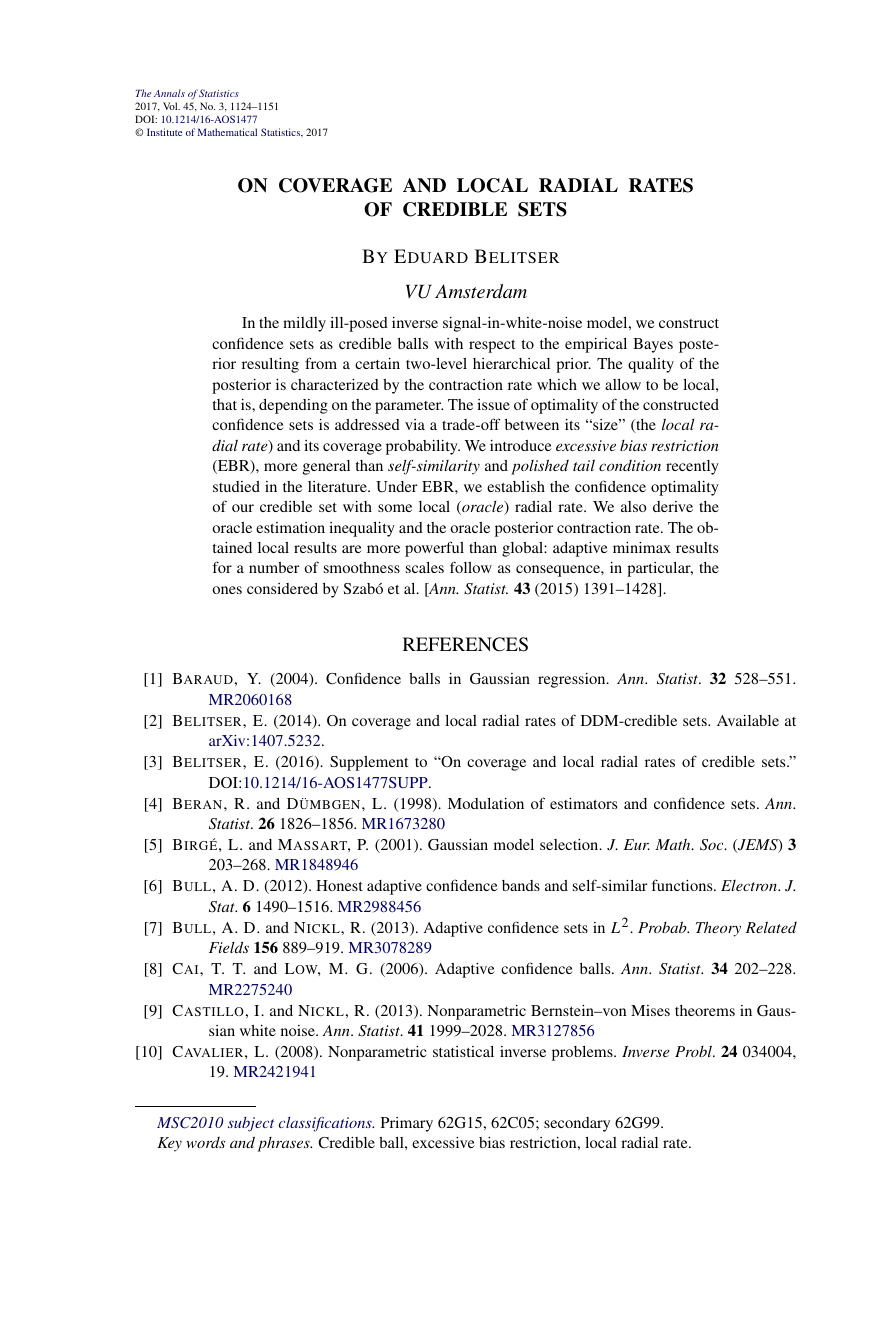 Image resolution: width=896 pixels, height=1328 pixels. I want to click on Vol, so click(171, 106).
